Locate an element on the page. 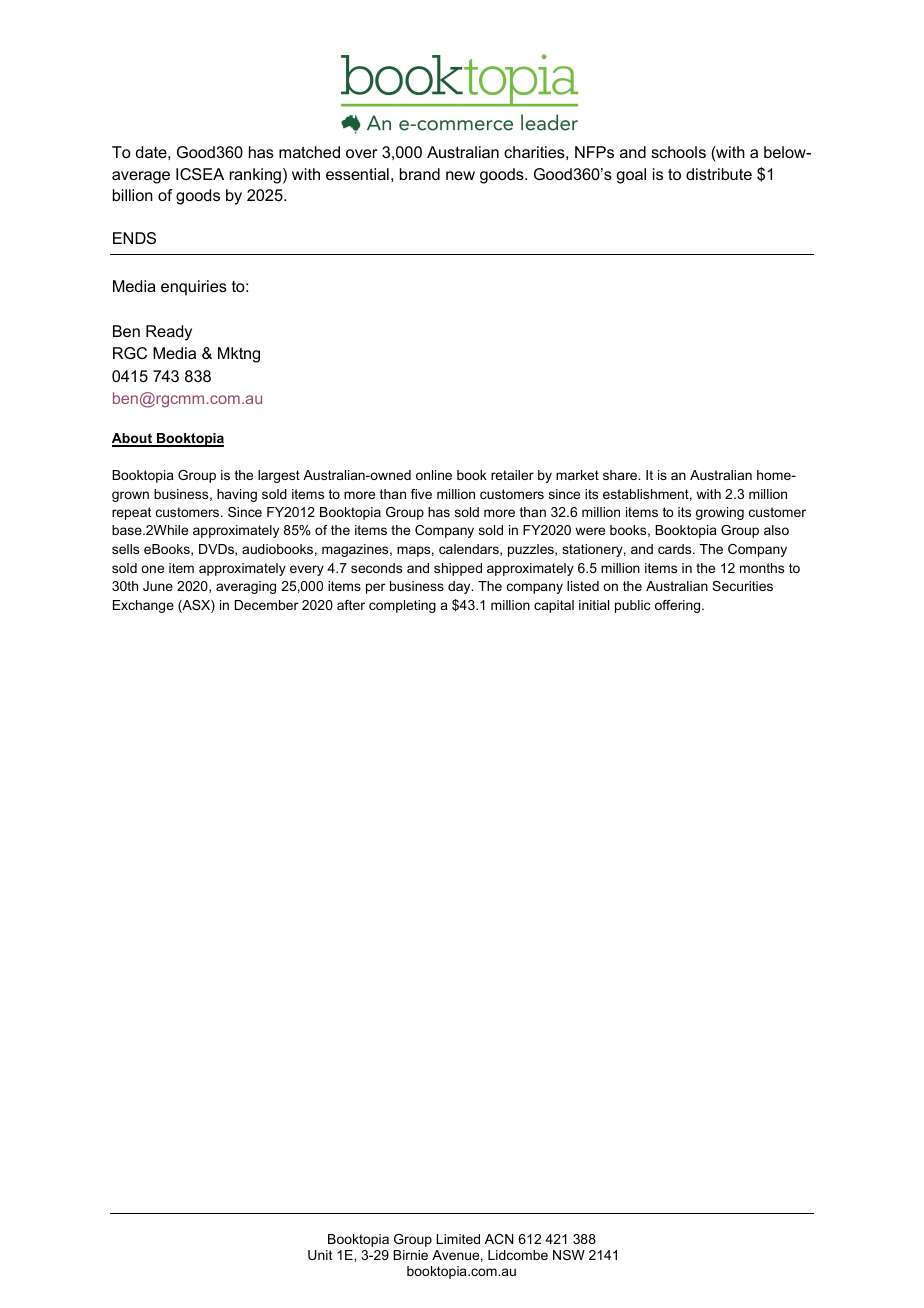  online is located at coordinates (434, 475).
